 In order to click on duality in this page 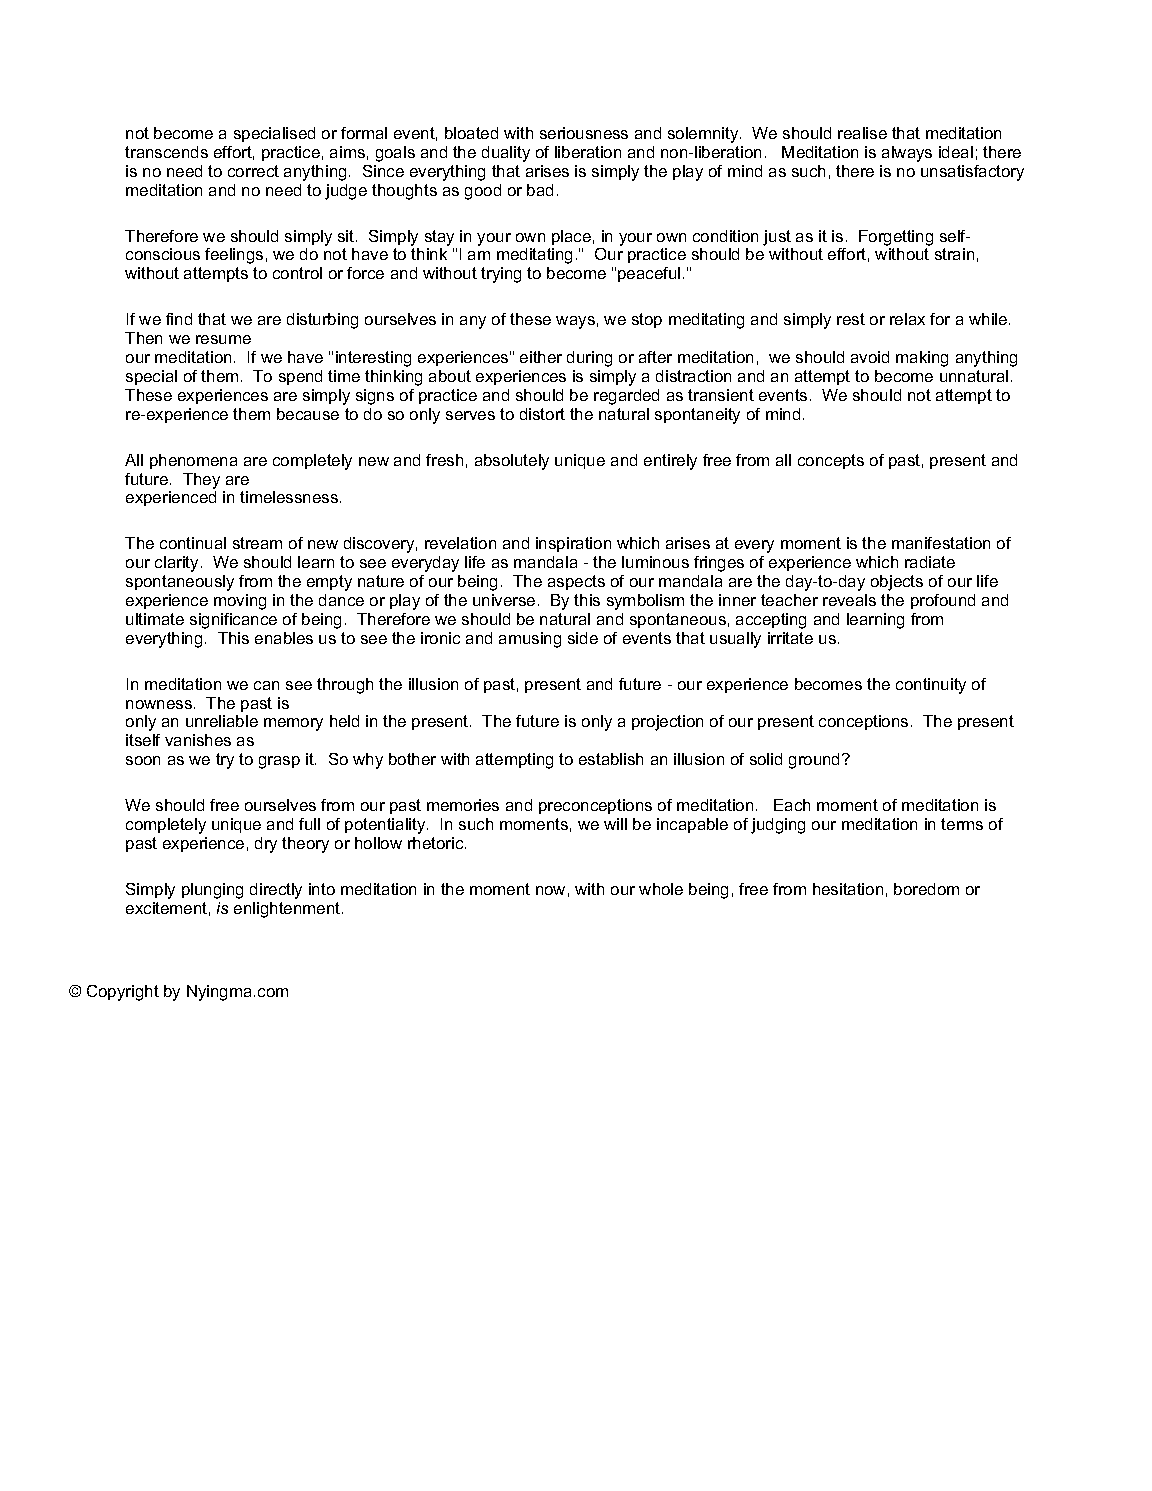, I will do `click(506, 154)`.
